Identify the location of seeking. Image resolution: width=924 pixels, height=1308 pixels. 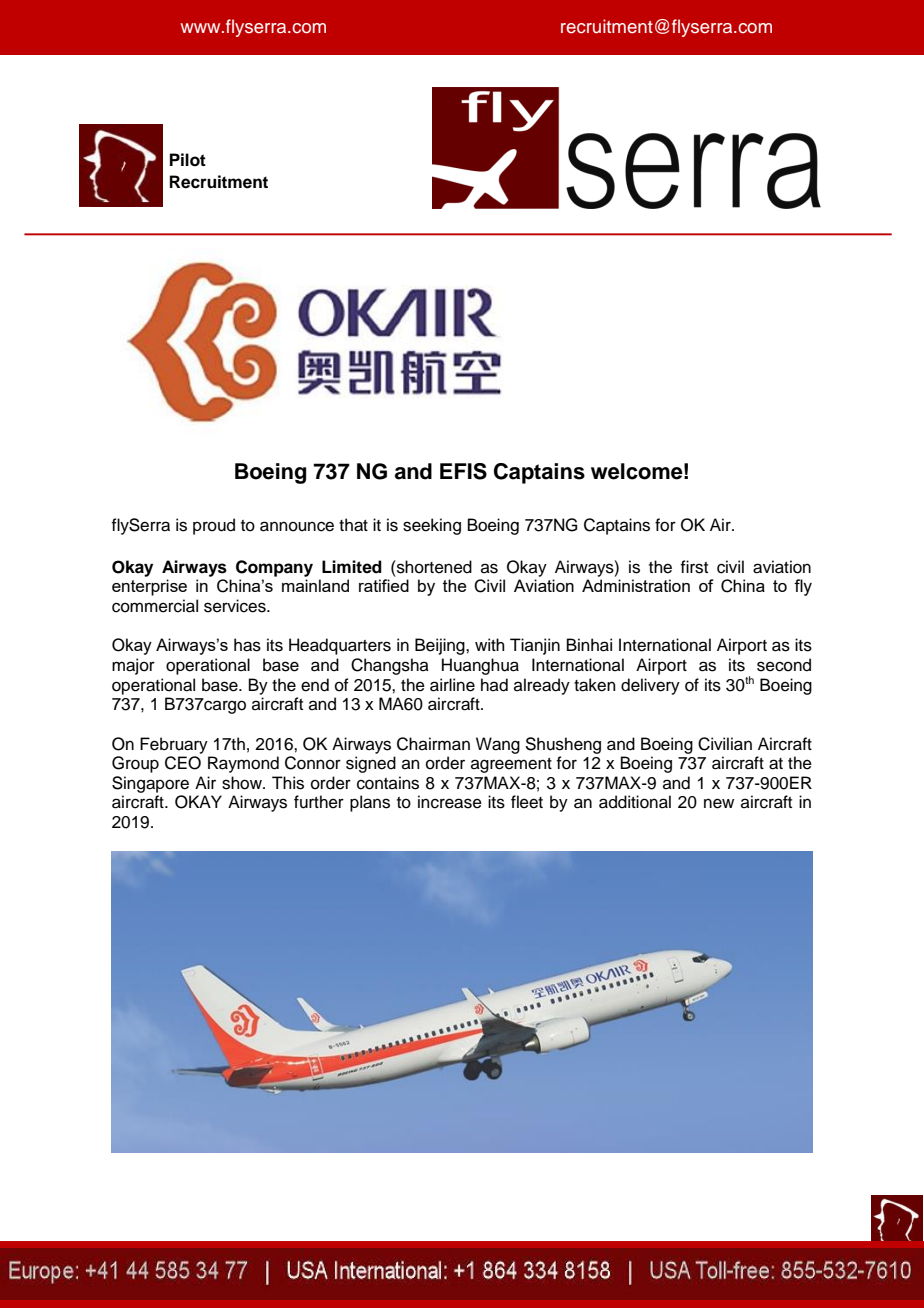
(432, 526).
